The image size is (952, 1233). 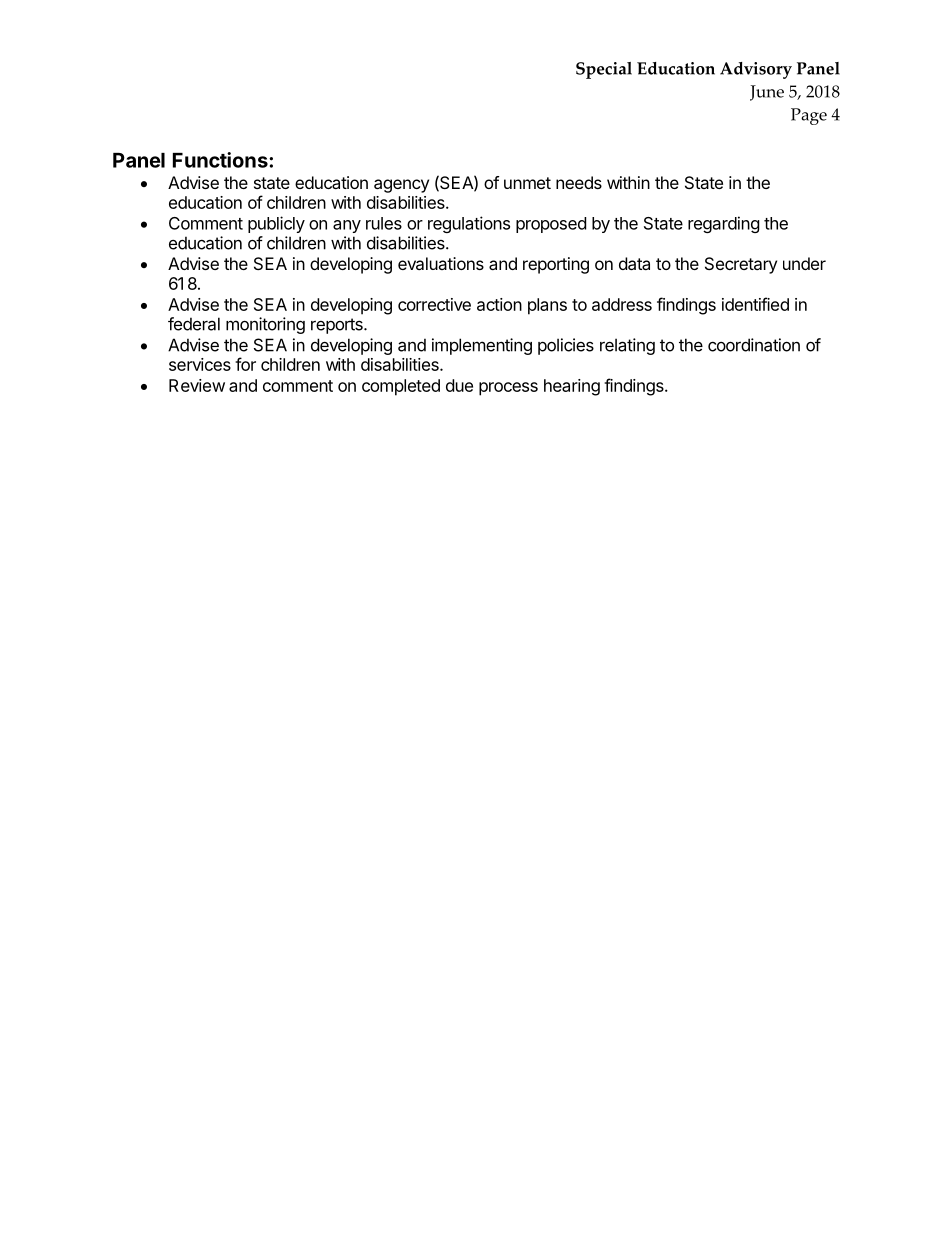 I want to click on agency, so click(x=401, y=186).
